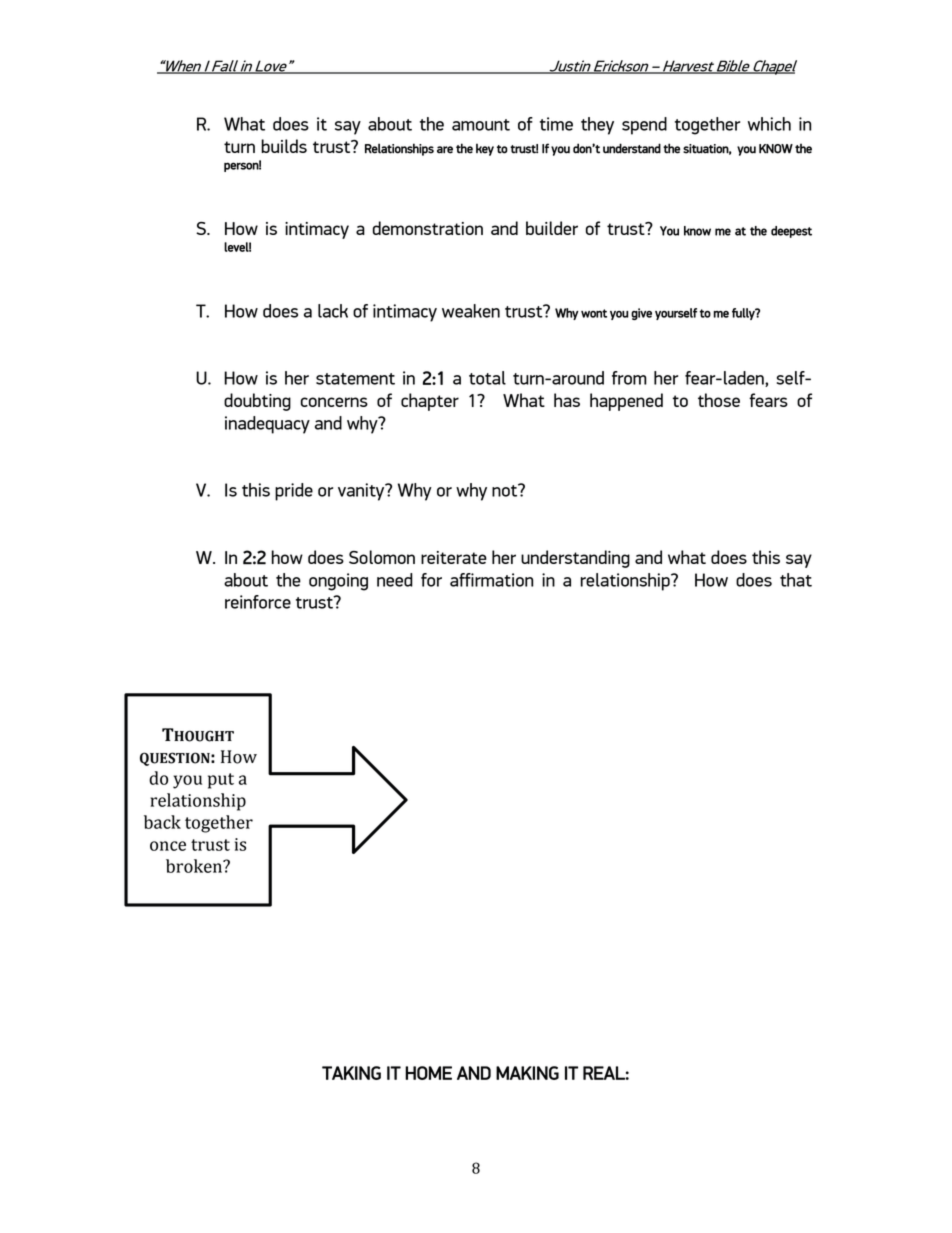 This image has height=1233, width=952. What do you see at coordinates (221, 781) in the image?
I see `put` at bounding box center [221, 781].
